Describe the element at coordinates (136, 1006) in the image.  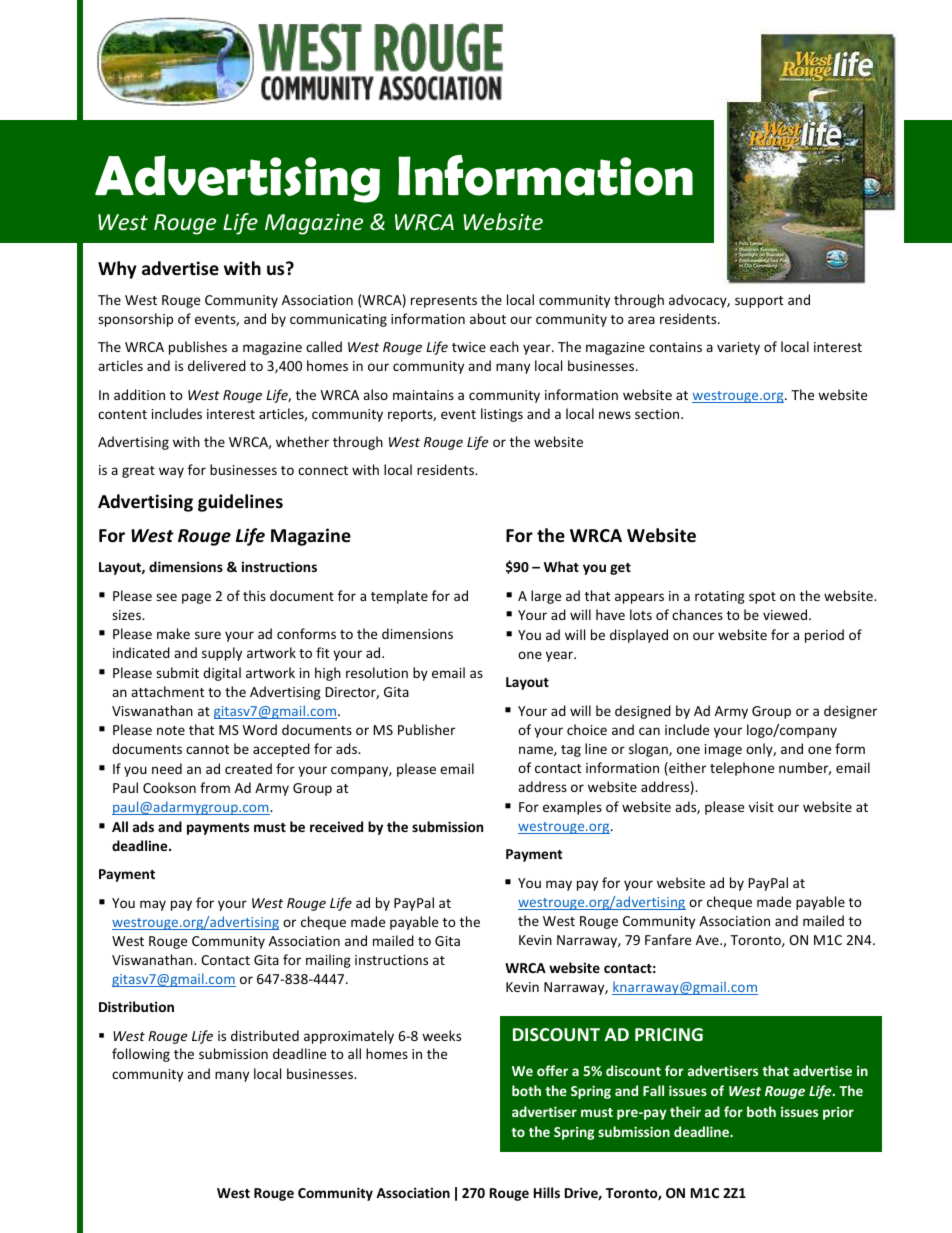
I see `Distribution` at that location.
